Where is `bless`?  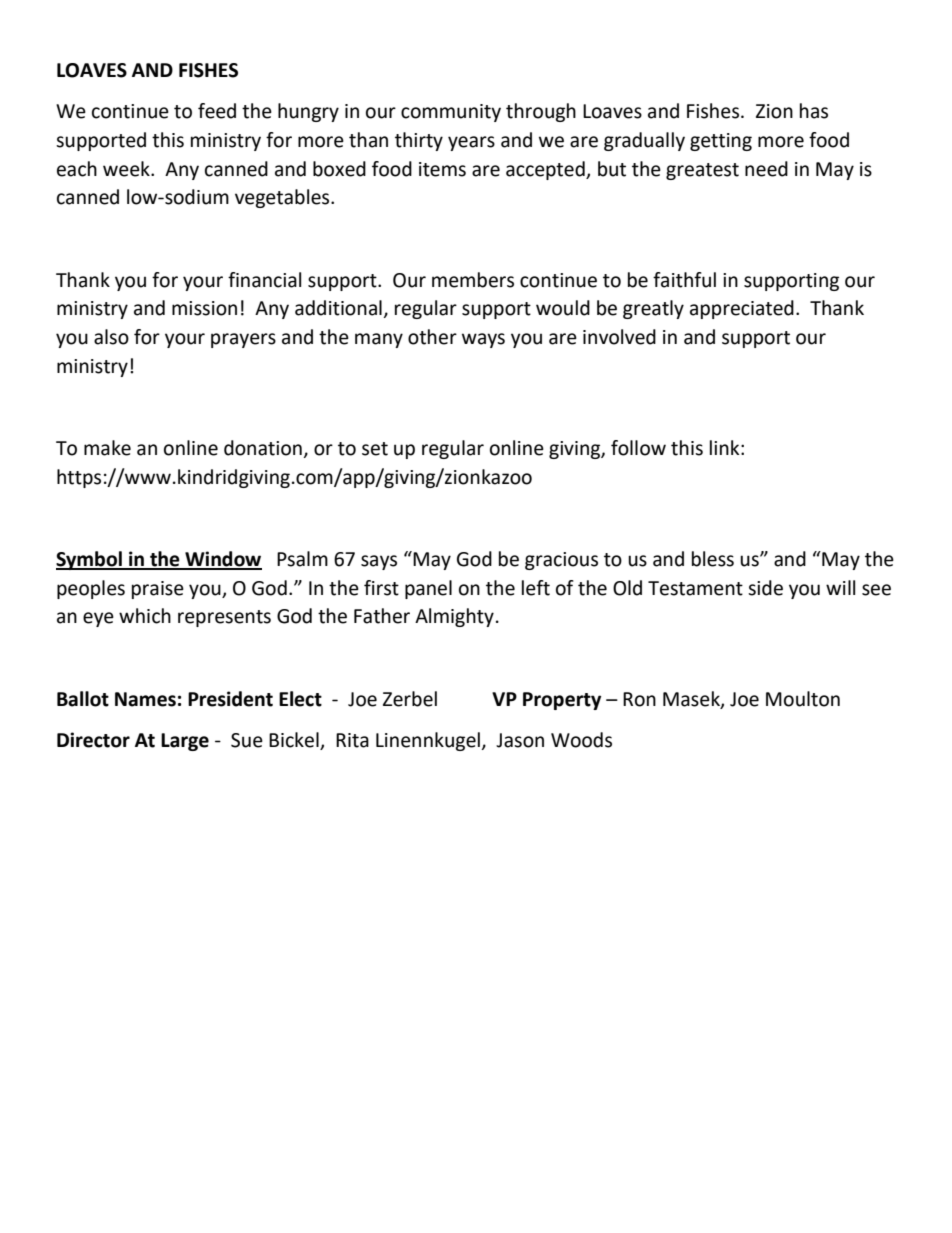
bless is located at coordinates (713, 559).
